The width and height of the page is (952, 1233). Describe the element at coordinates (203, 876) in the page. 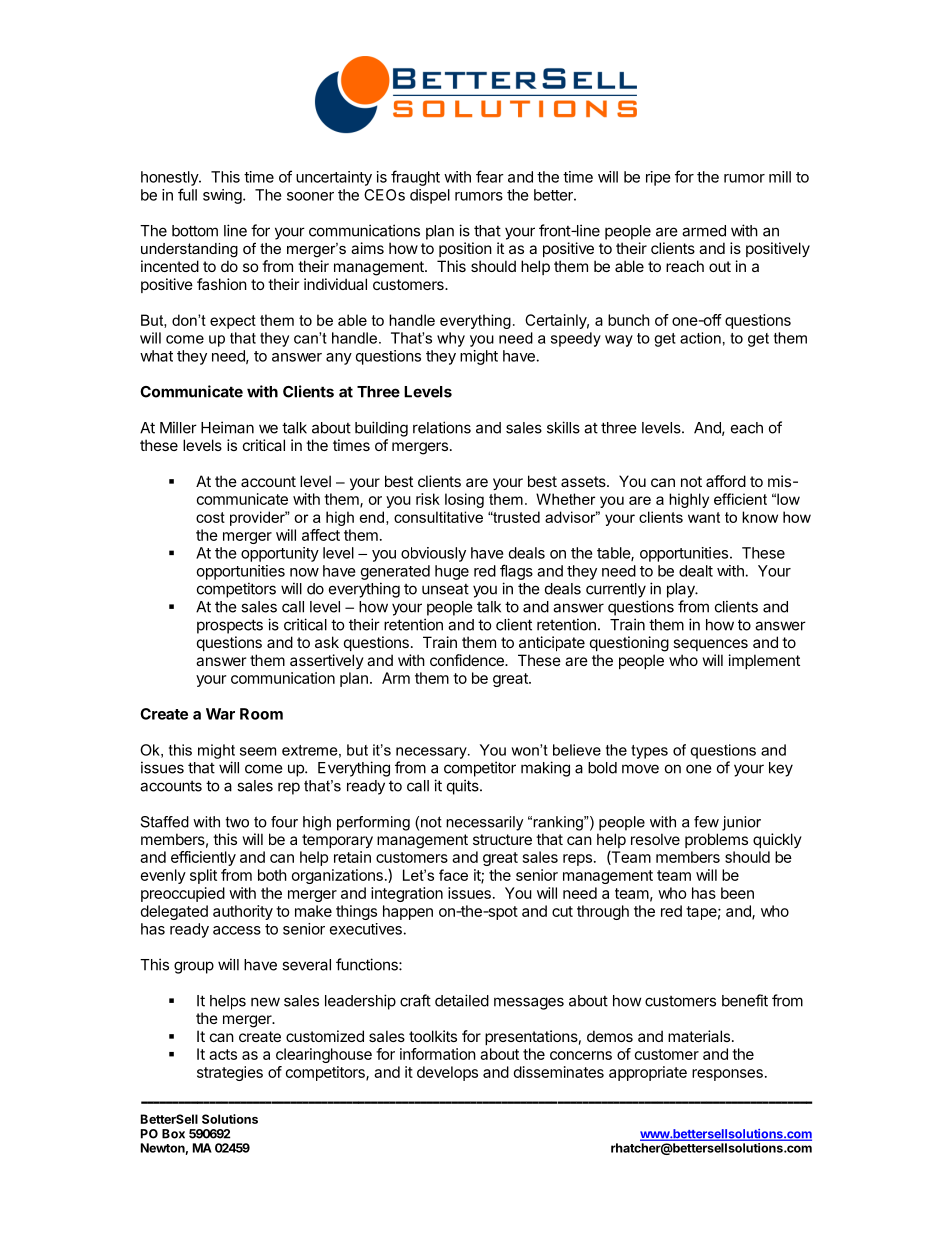

I see `split` at that location.
